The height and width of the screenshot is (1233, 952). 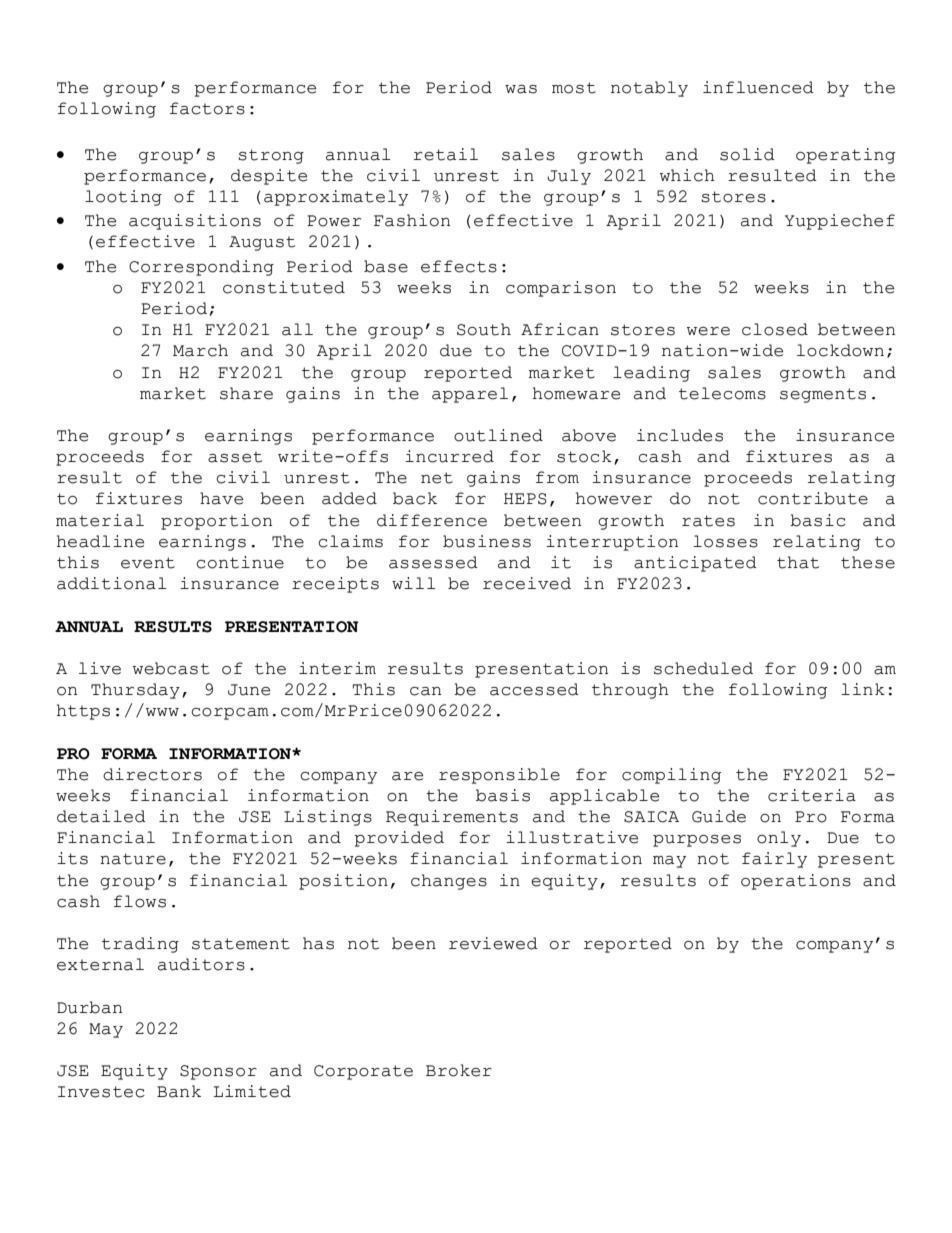 I want to click on retail, so click(x=446, y=154).
